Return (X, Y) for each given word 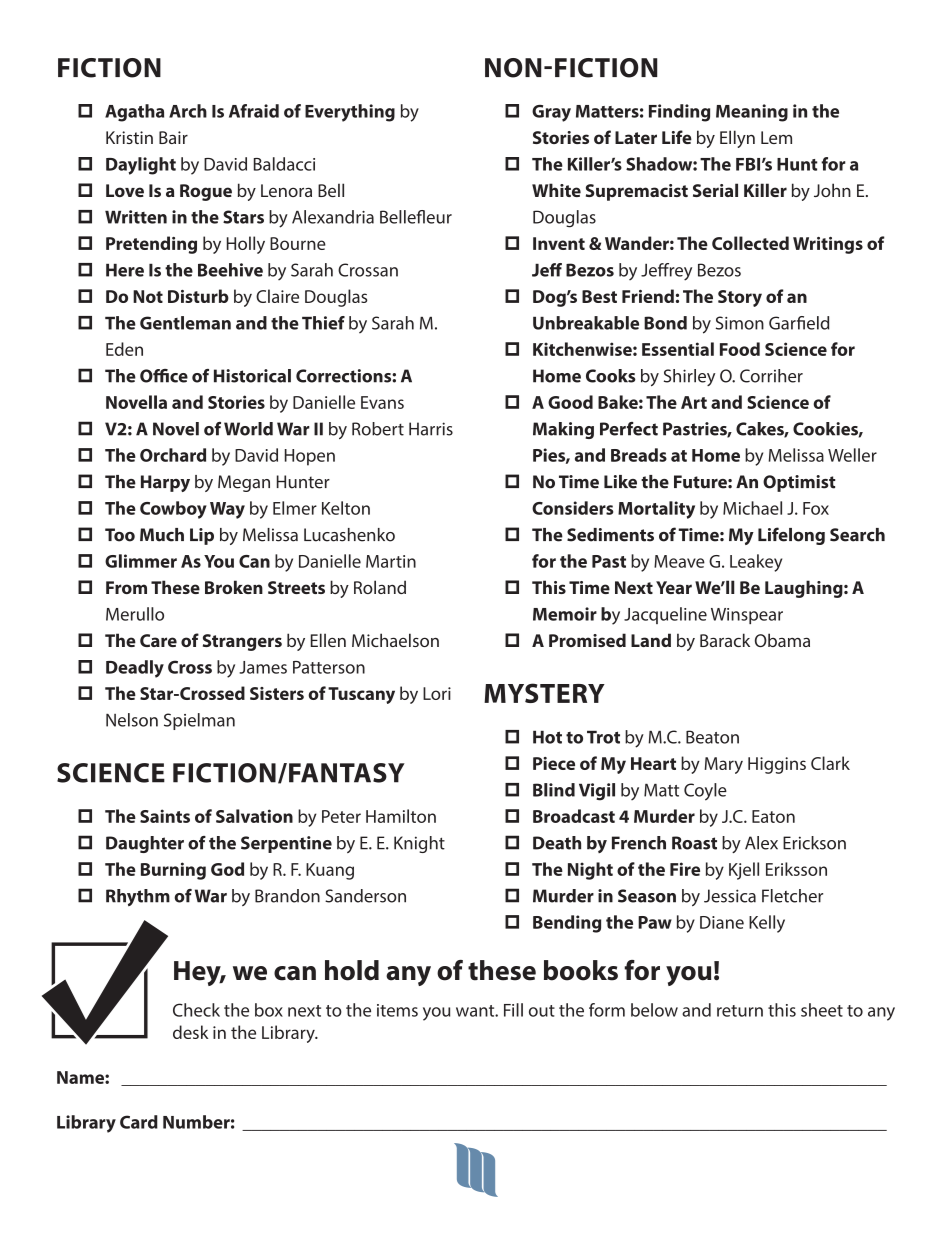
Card (139, 1122)
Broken (234, 587)
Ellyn (737, 139)
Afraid (254, 111)
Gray (551, 113)
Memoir (565, 614)
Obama (782, 640)
